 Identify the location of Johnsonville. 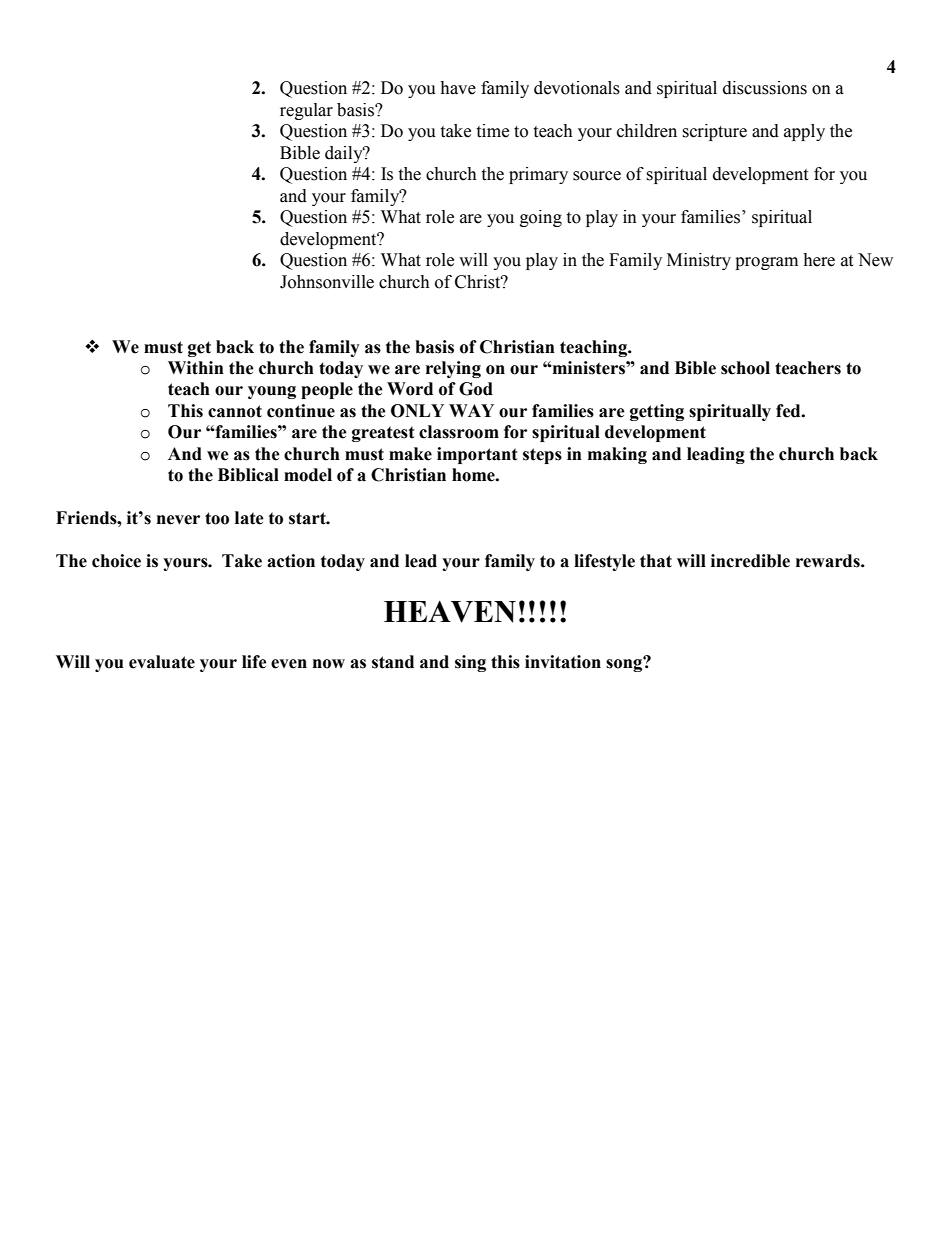
(327, 282).
